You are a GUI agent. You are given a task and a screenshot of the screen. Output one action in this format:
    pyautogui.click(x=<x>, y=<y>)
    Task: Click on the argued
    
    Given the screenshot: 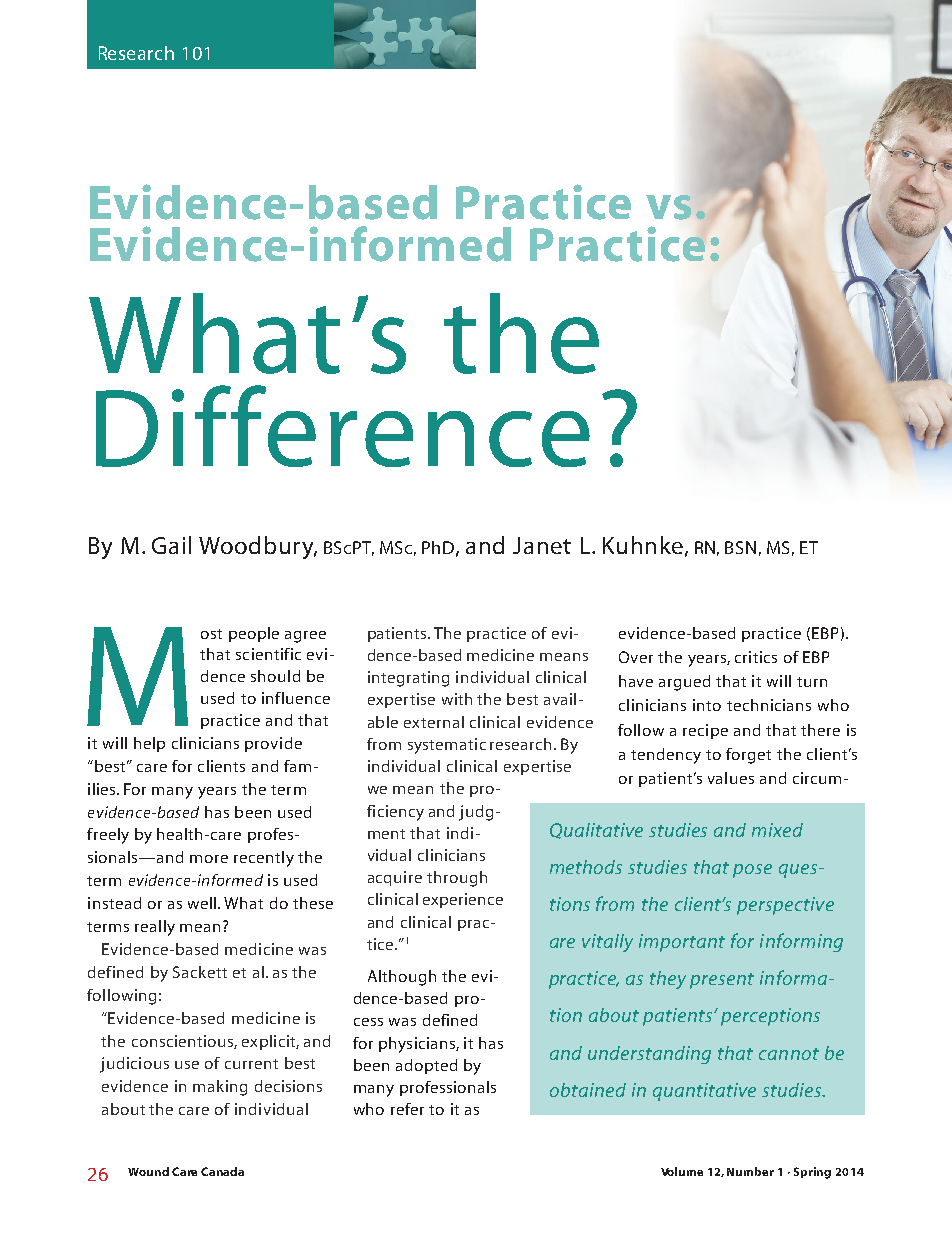 What is the action you would take?
    pyautogui.click(x=684, y=683)
